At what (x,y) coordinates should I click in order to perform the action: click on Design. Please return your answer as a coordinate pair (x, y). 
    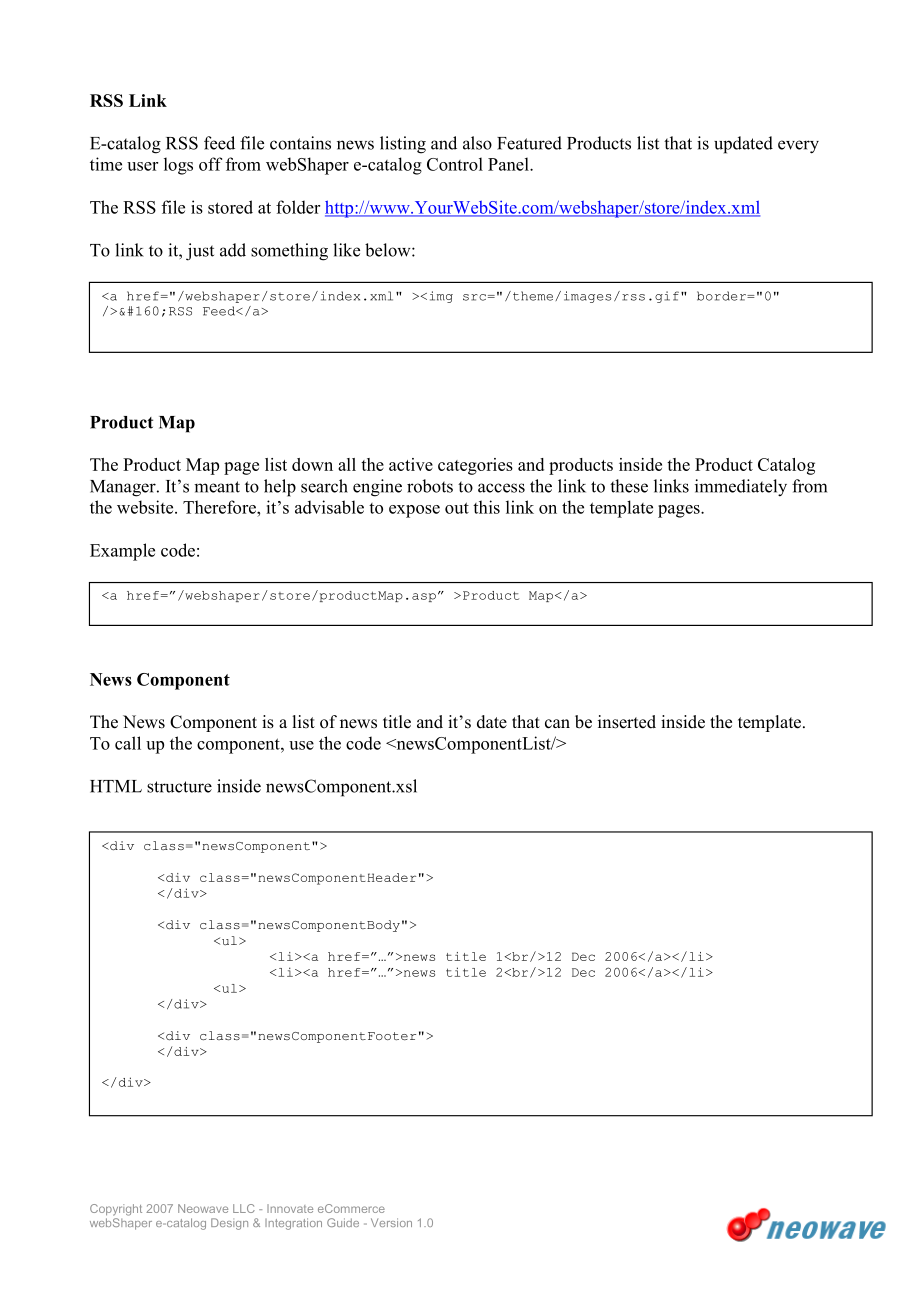
    Looking at the image, I should click on (229, 1224).
